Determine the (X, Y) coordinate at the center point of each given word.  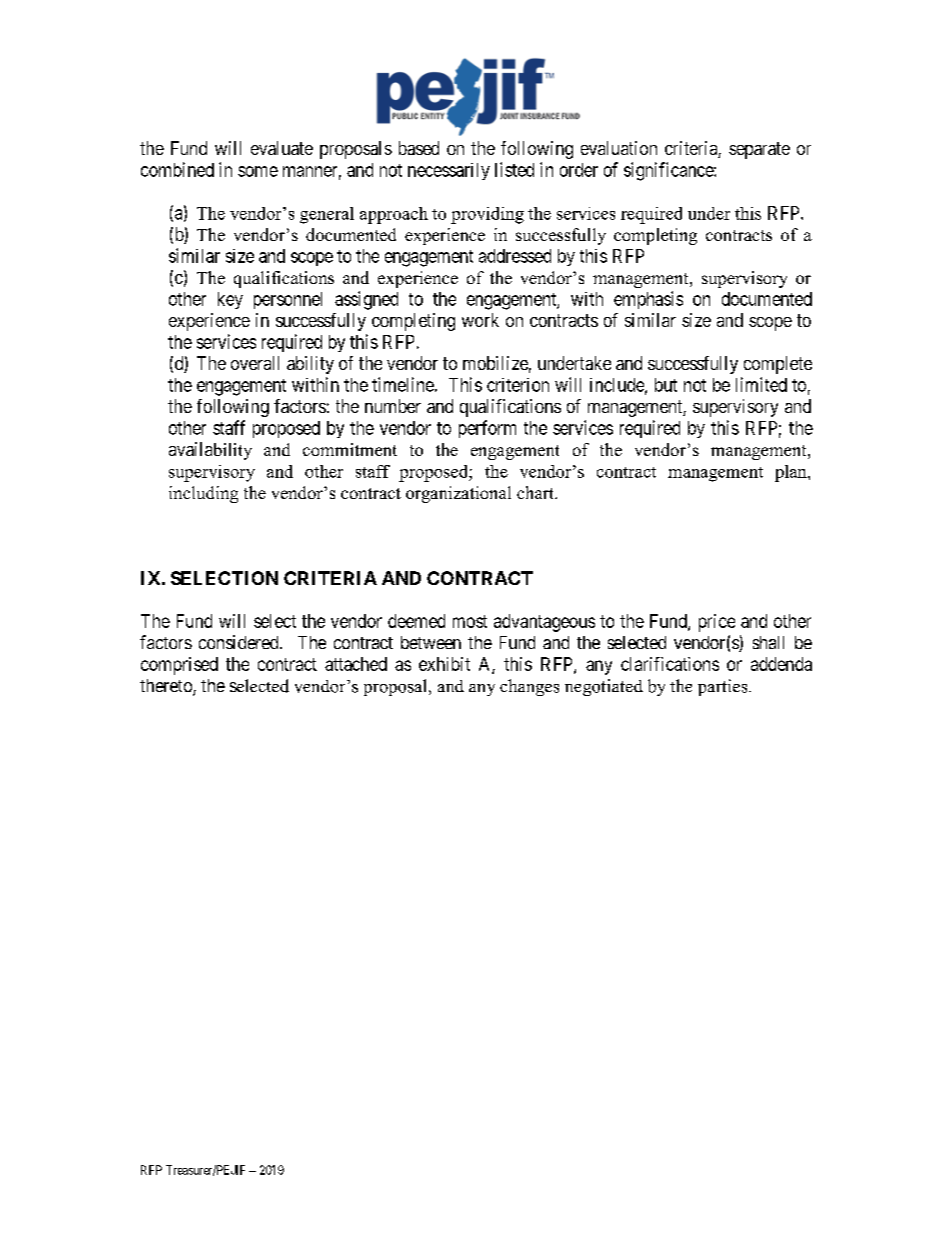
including (203, 494)
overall (255, 363)
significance (669, 171)
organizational (458, 494)
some (258, 171)
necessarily (449, 171)
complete (778, 365)
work (480, 320)
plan (792, 473)
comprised (179, 666)
